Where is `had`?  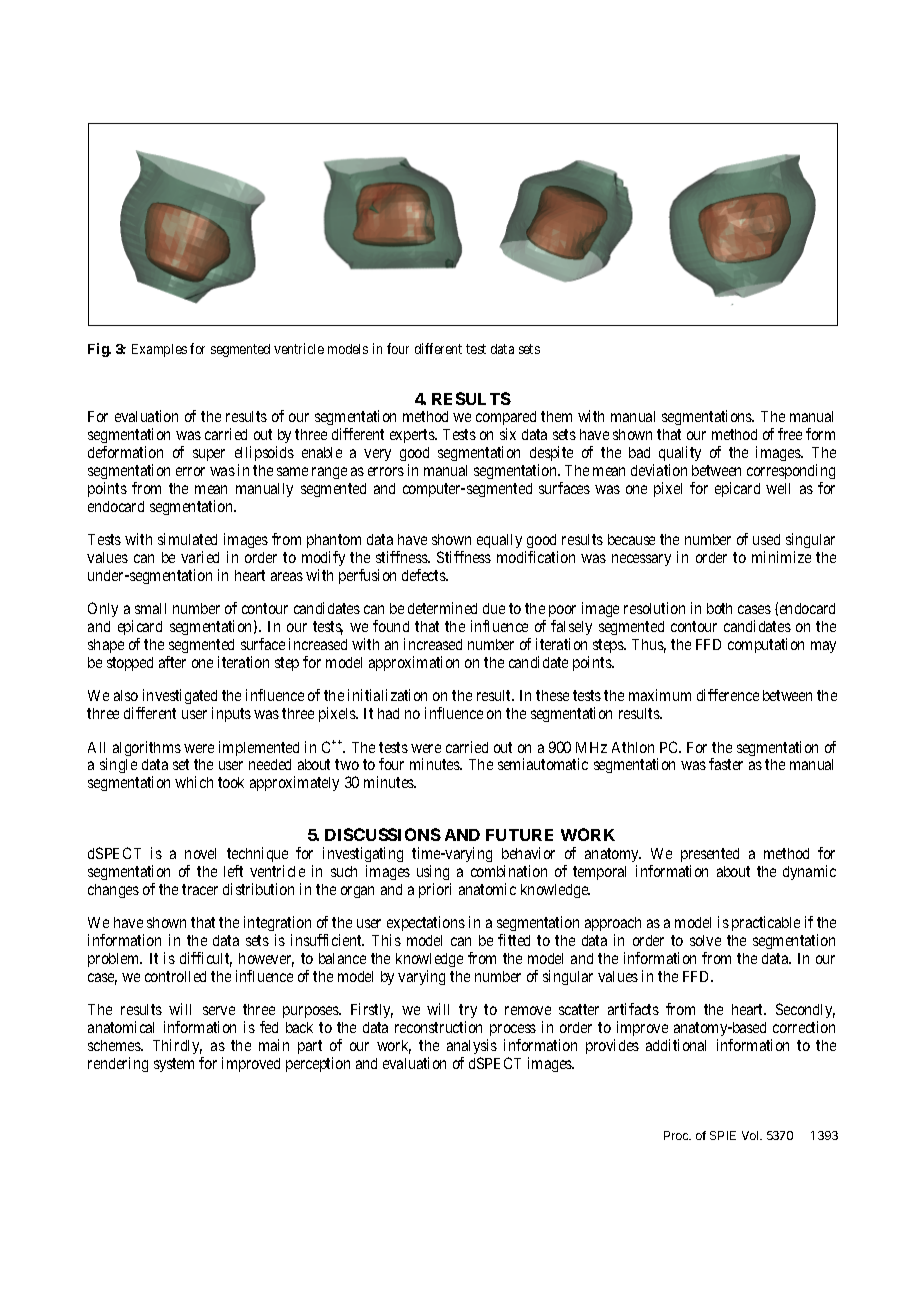 had is located at coordinates (388, 713).
